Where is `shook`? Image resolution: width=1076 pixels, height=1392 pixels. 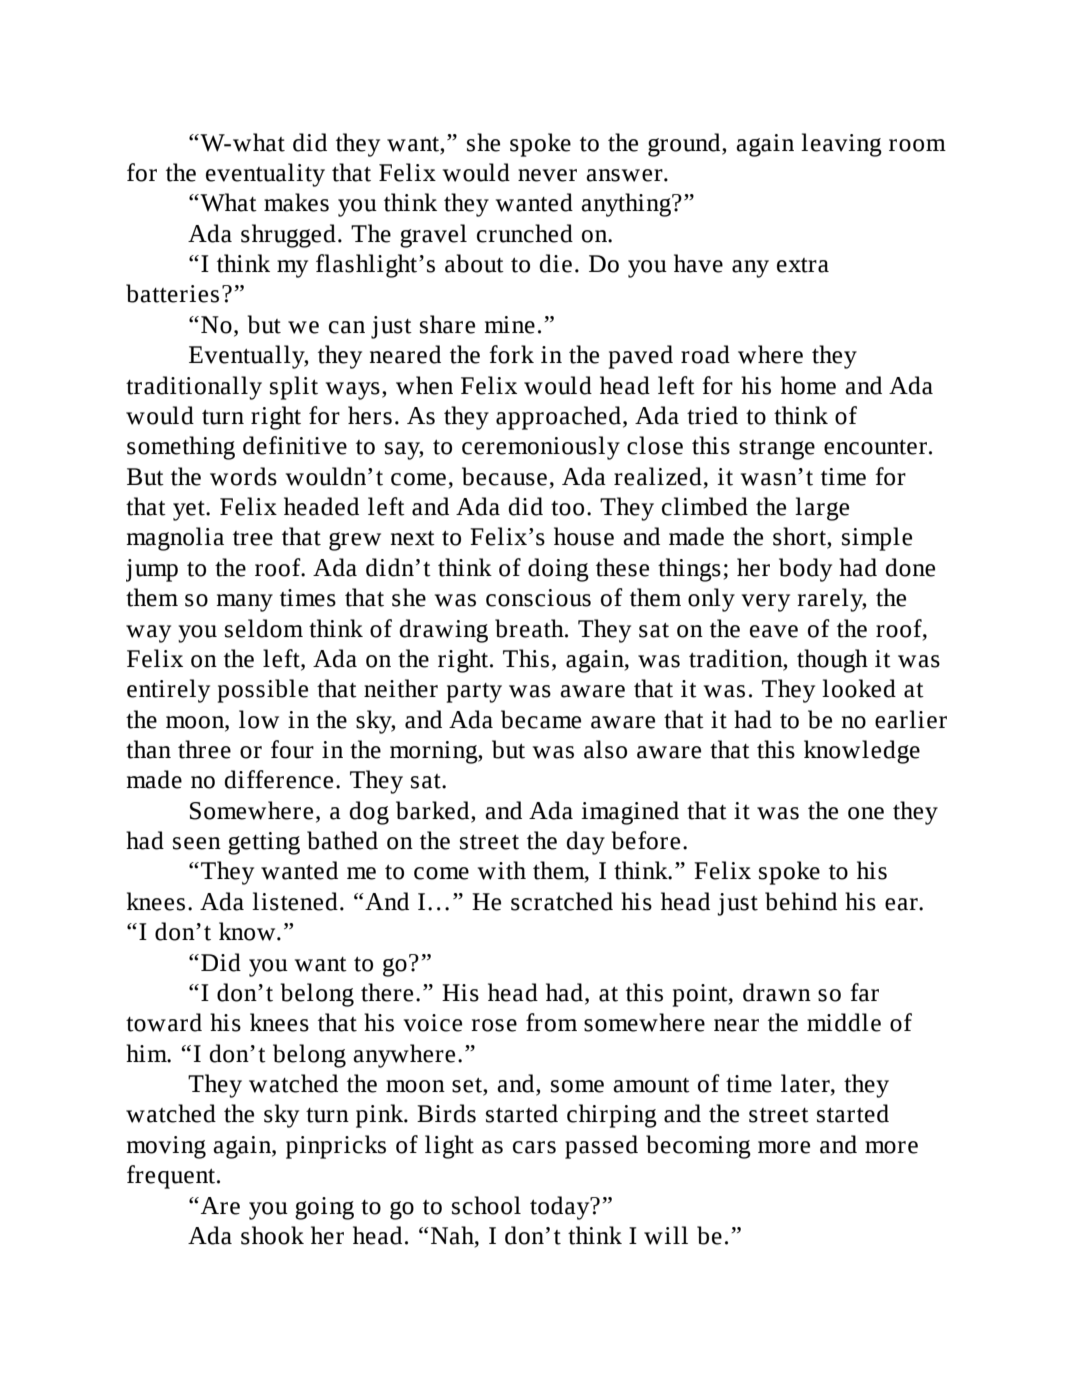 shook is located at coordinates (272, 1235).
